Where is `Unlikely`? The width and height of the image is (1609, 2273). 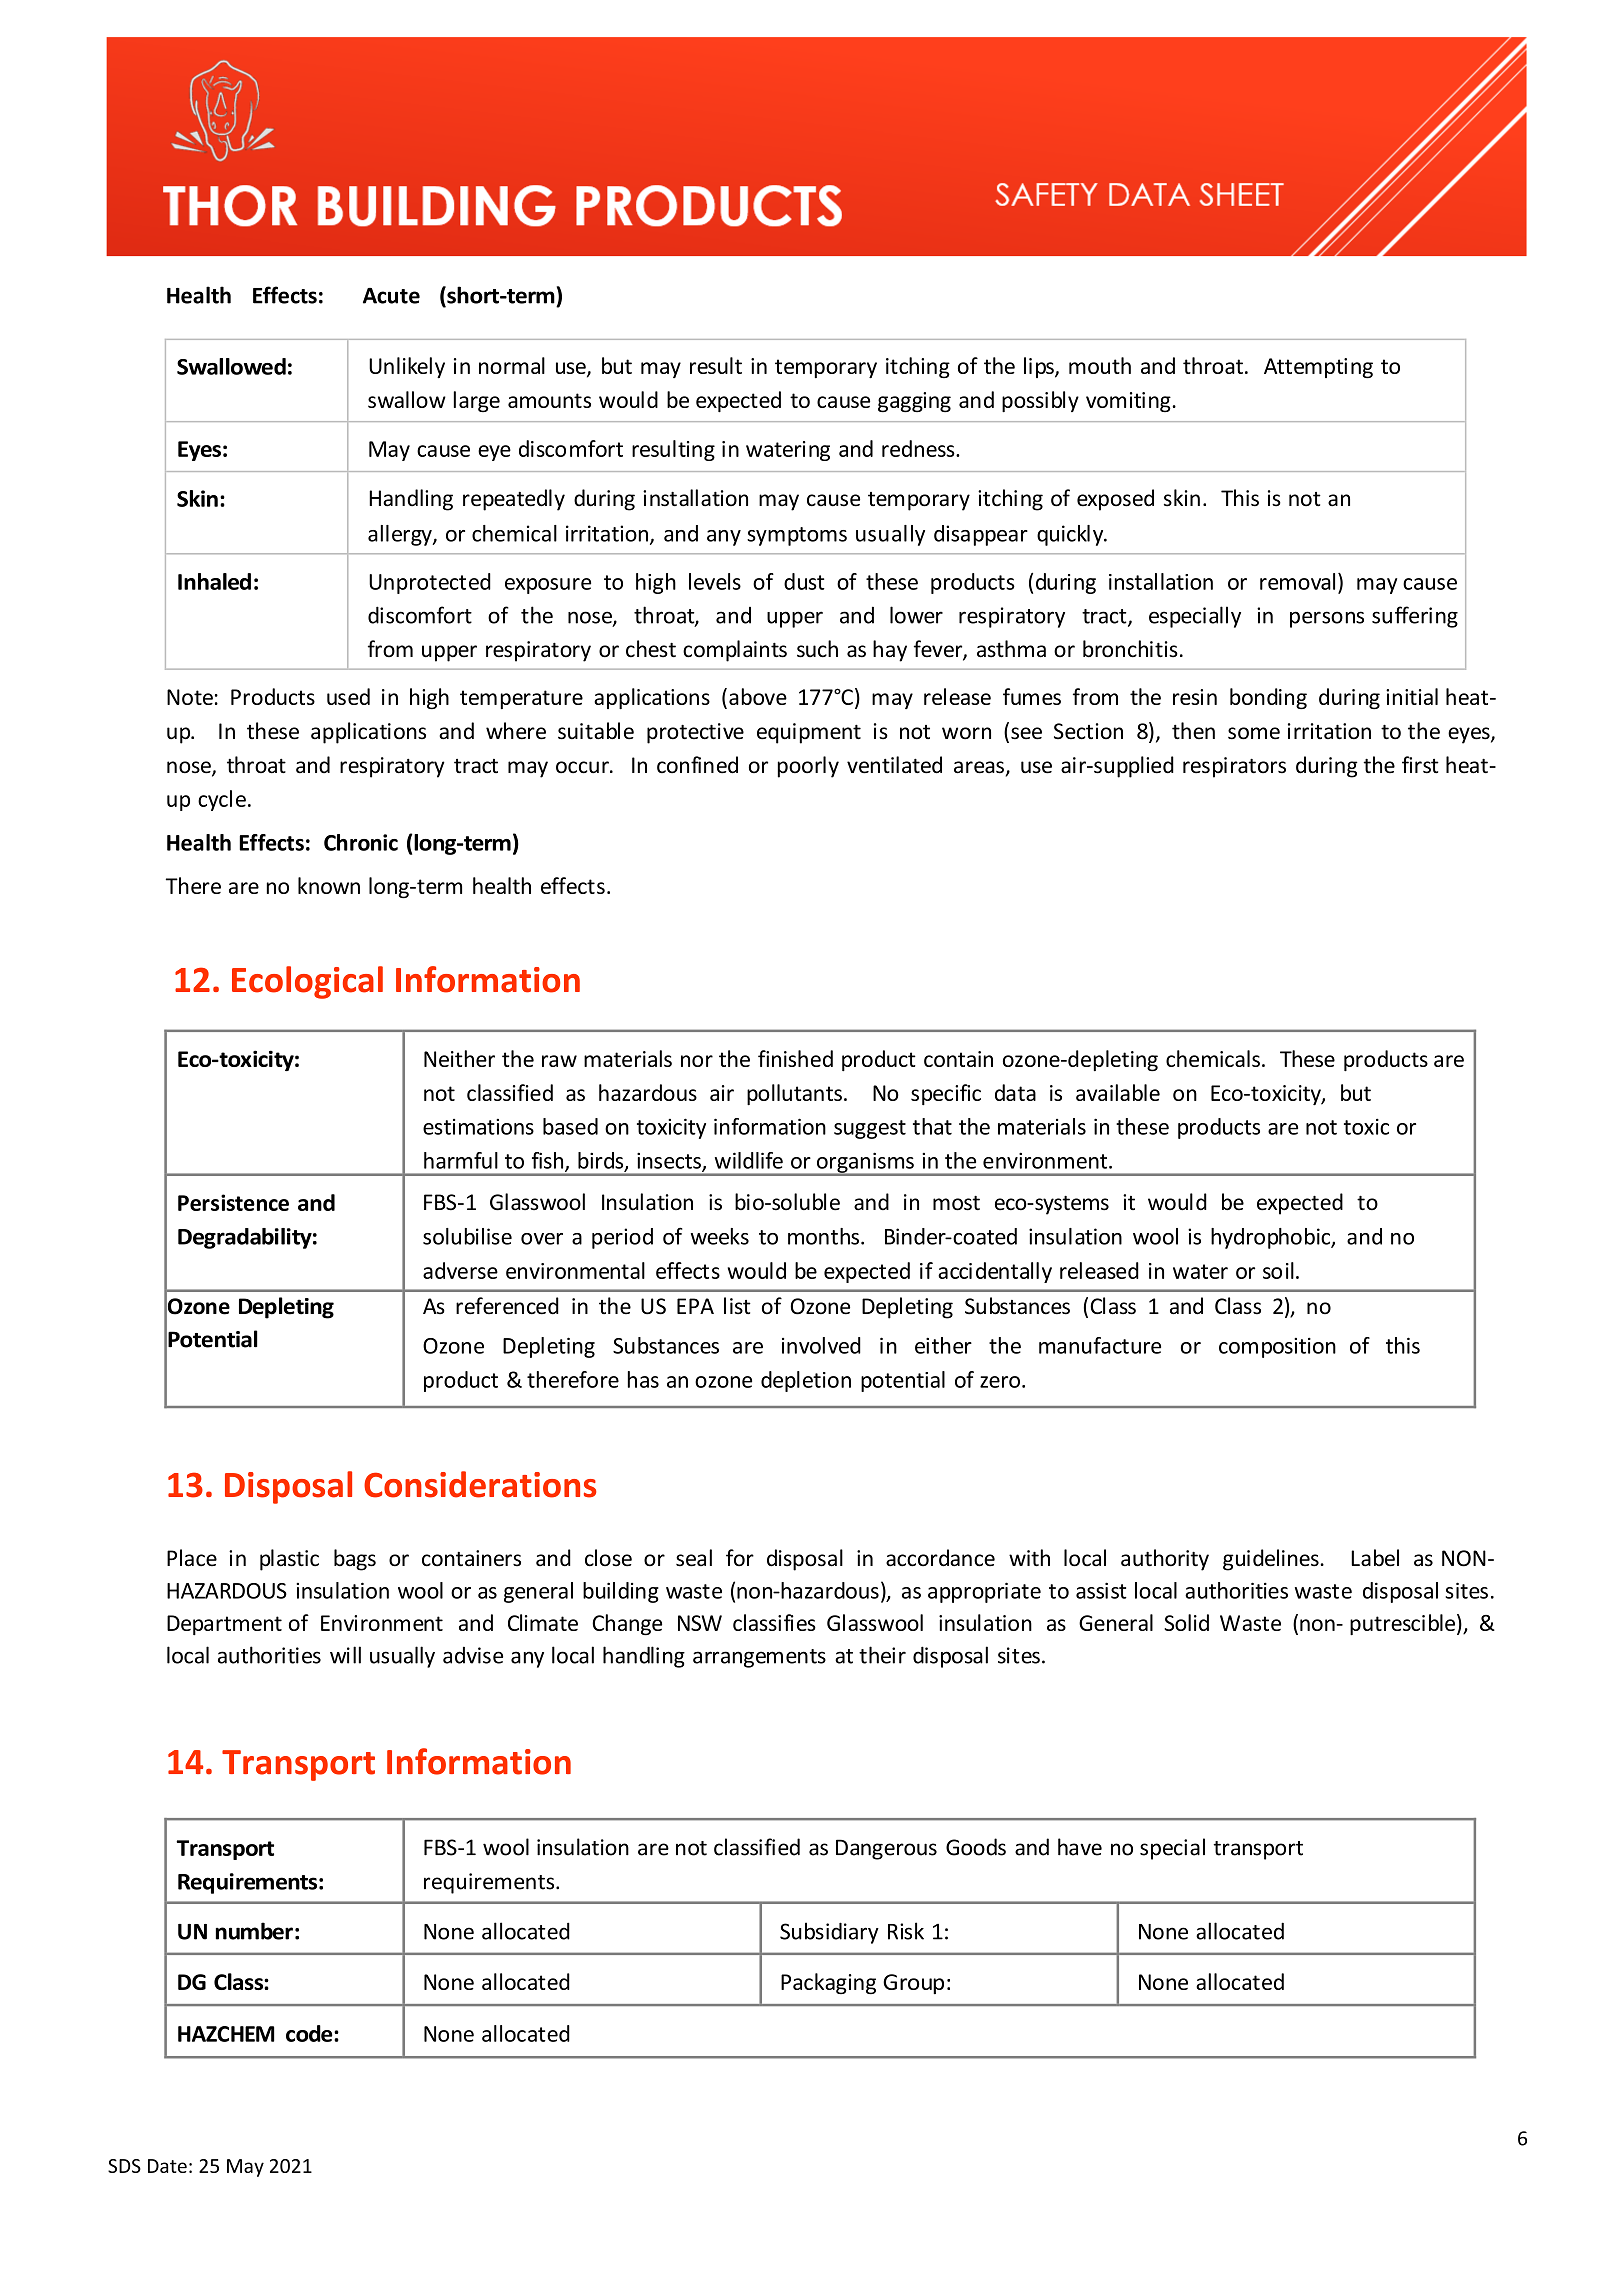
Unlikely is located at coordinates (407, 367).
